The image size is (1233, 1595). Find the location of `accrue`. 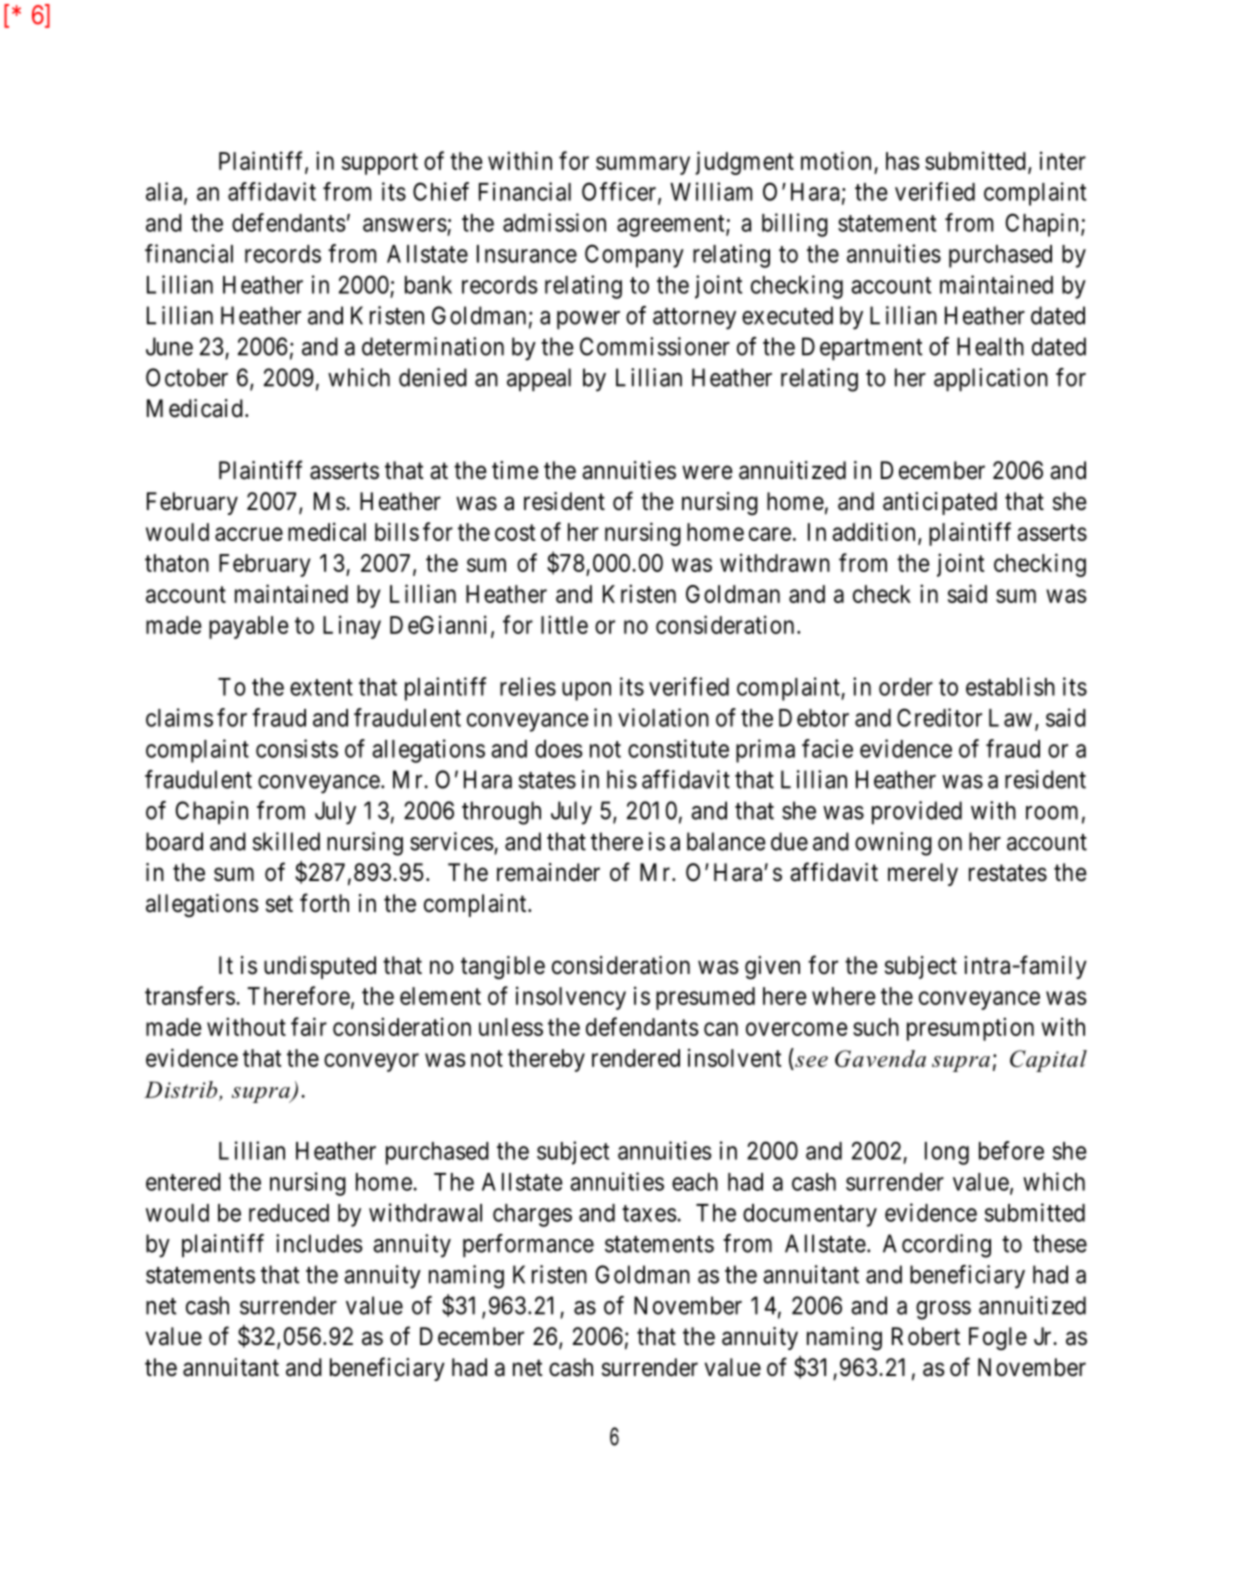

accrue is located at coordinates (249, 534).
